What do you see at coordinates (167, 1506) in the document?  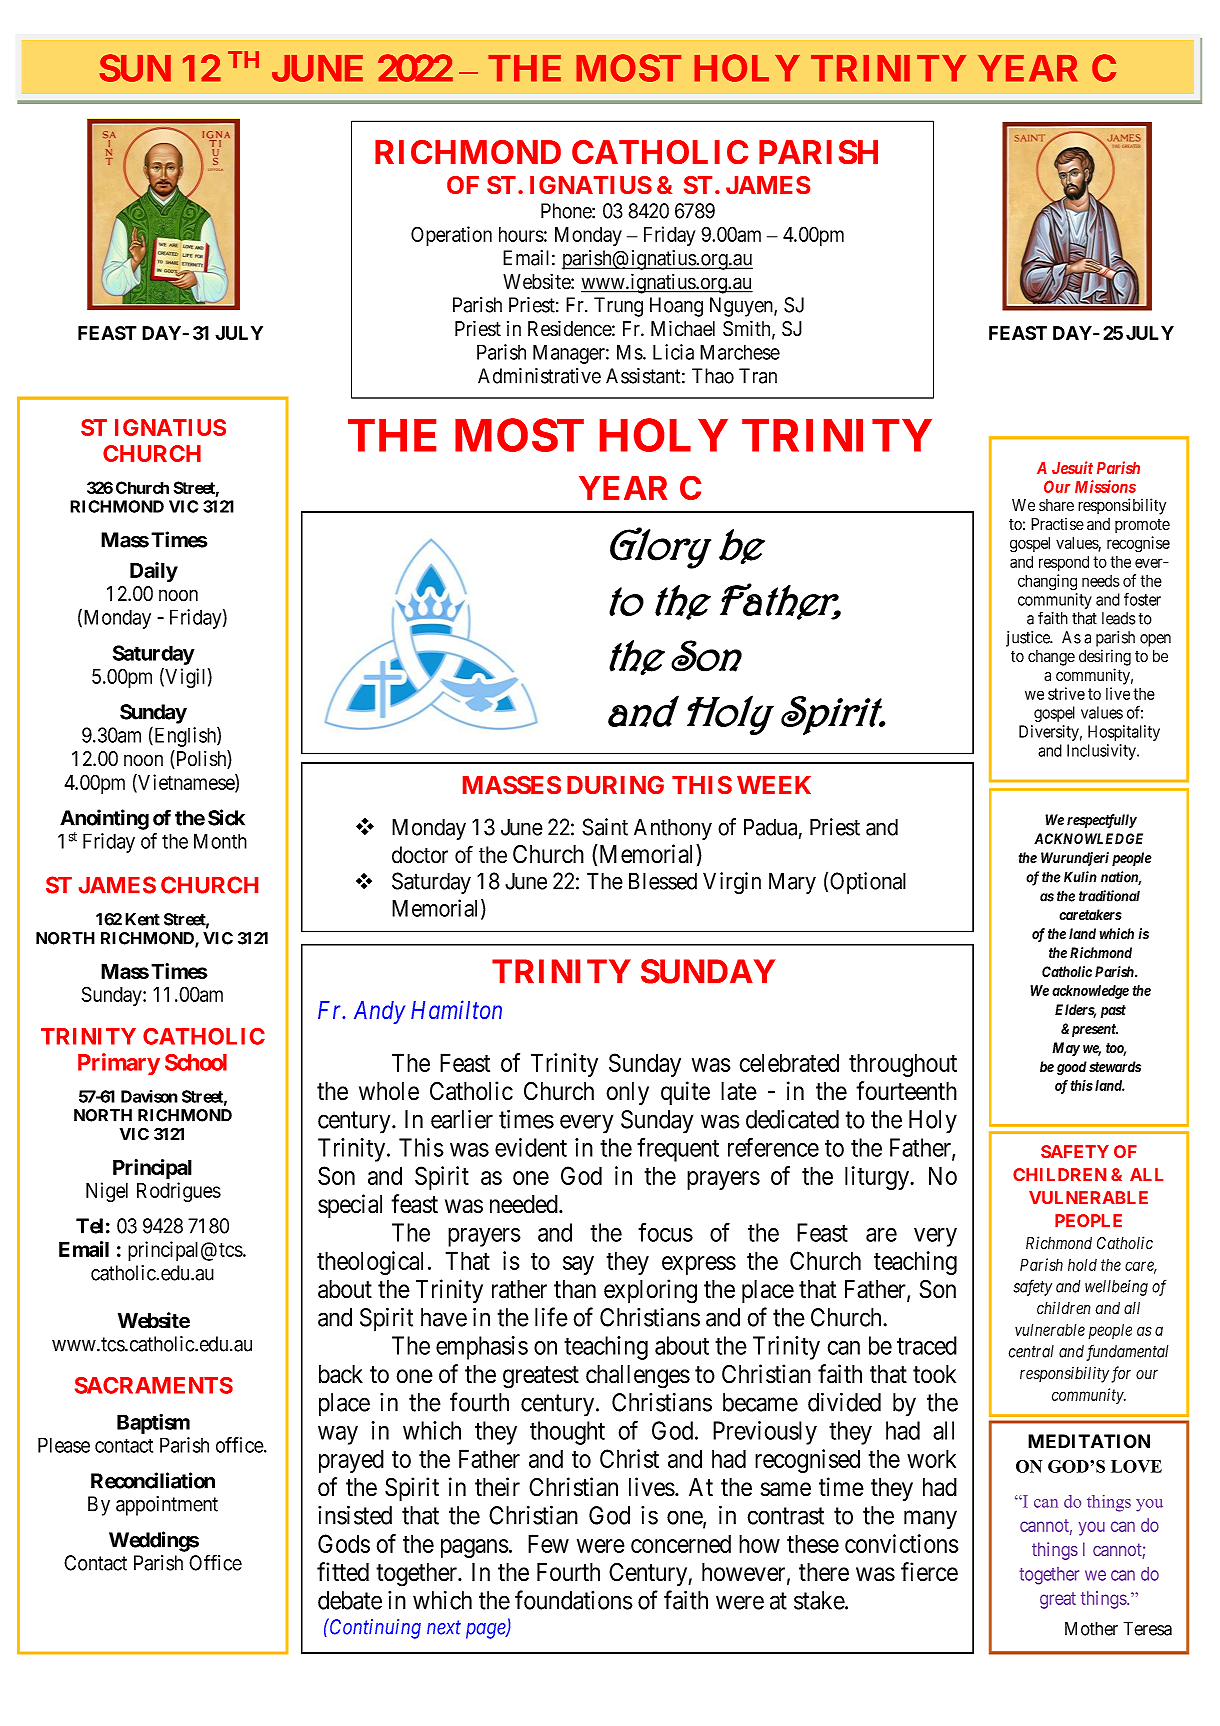 I see `appointment` at bounding box center [167, 1506].
